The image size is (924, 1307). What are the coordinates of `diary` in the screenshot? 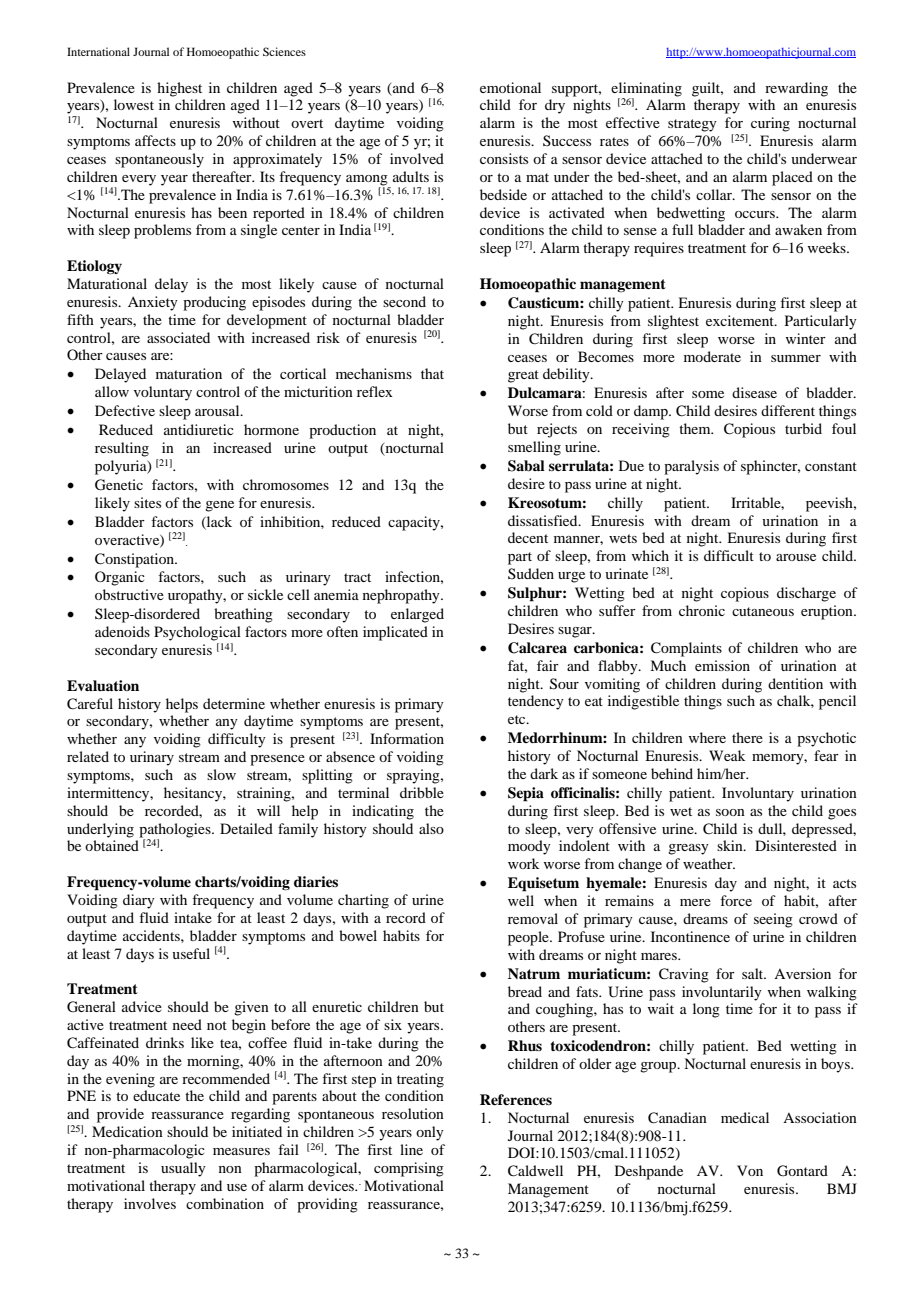 It's located at (139, 901).
